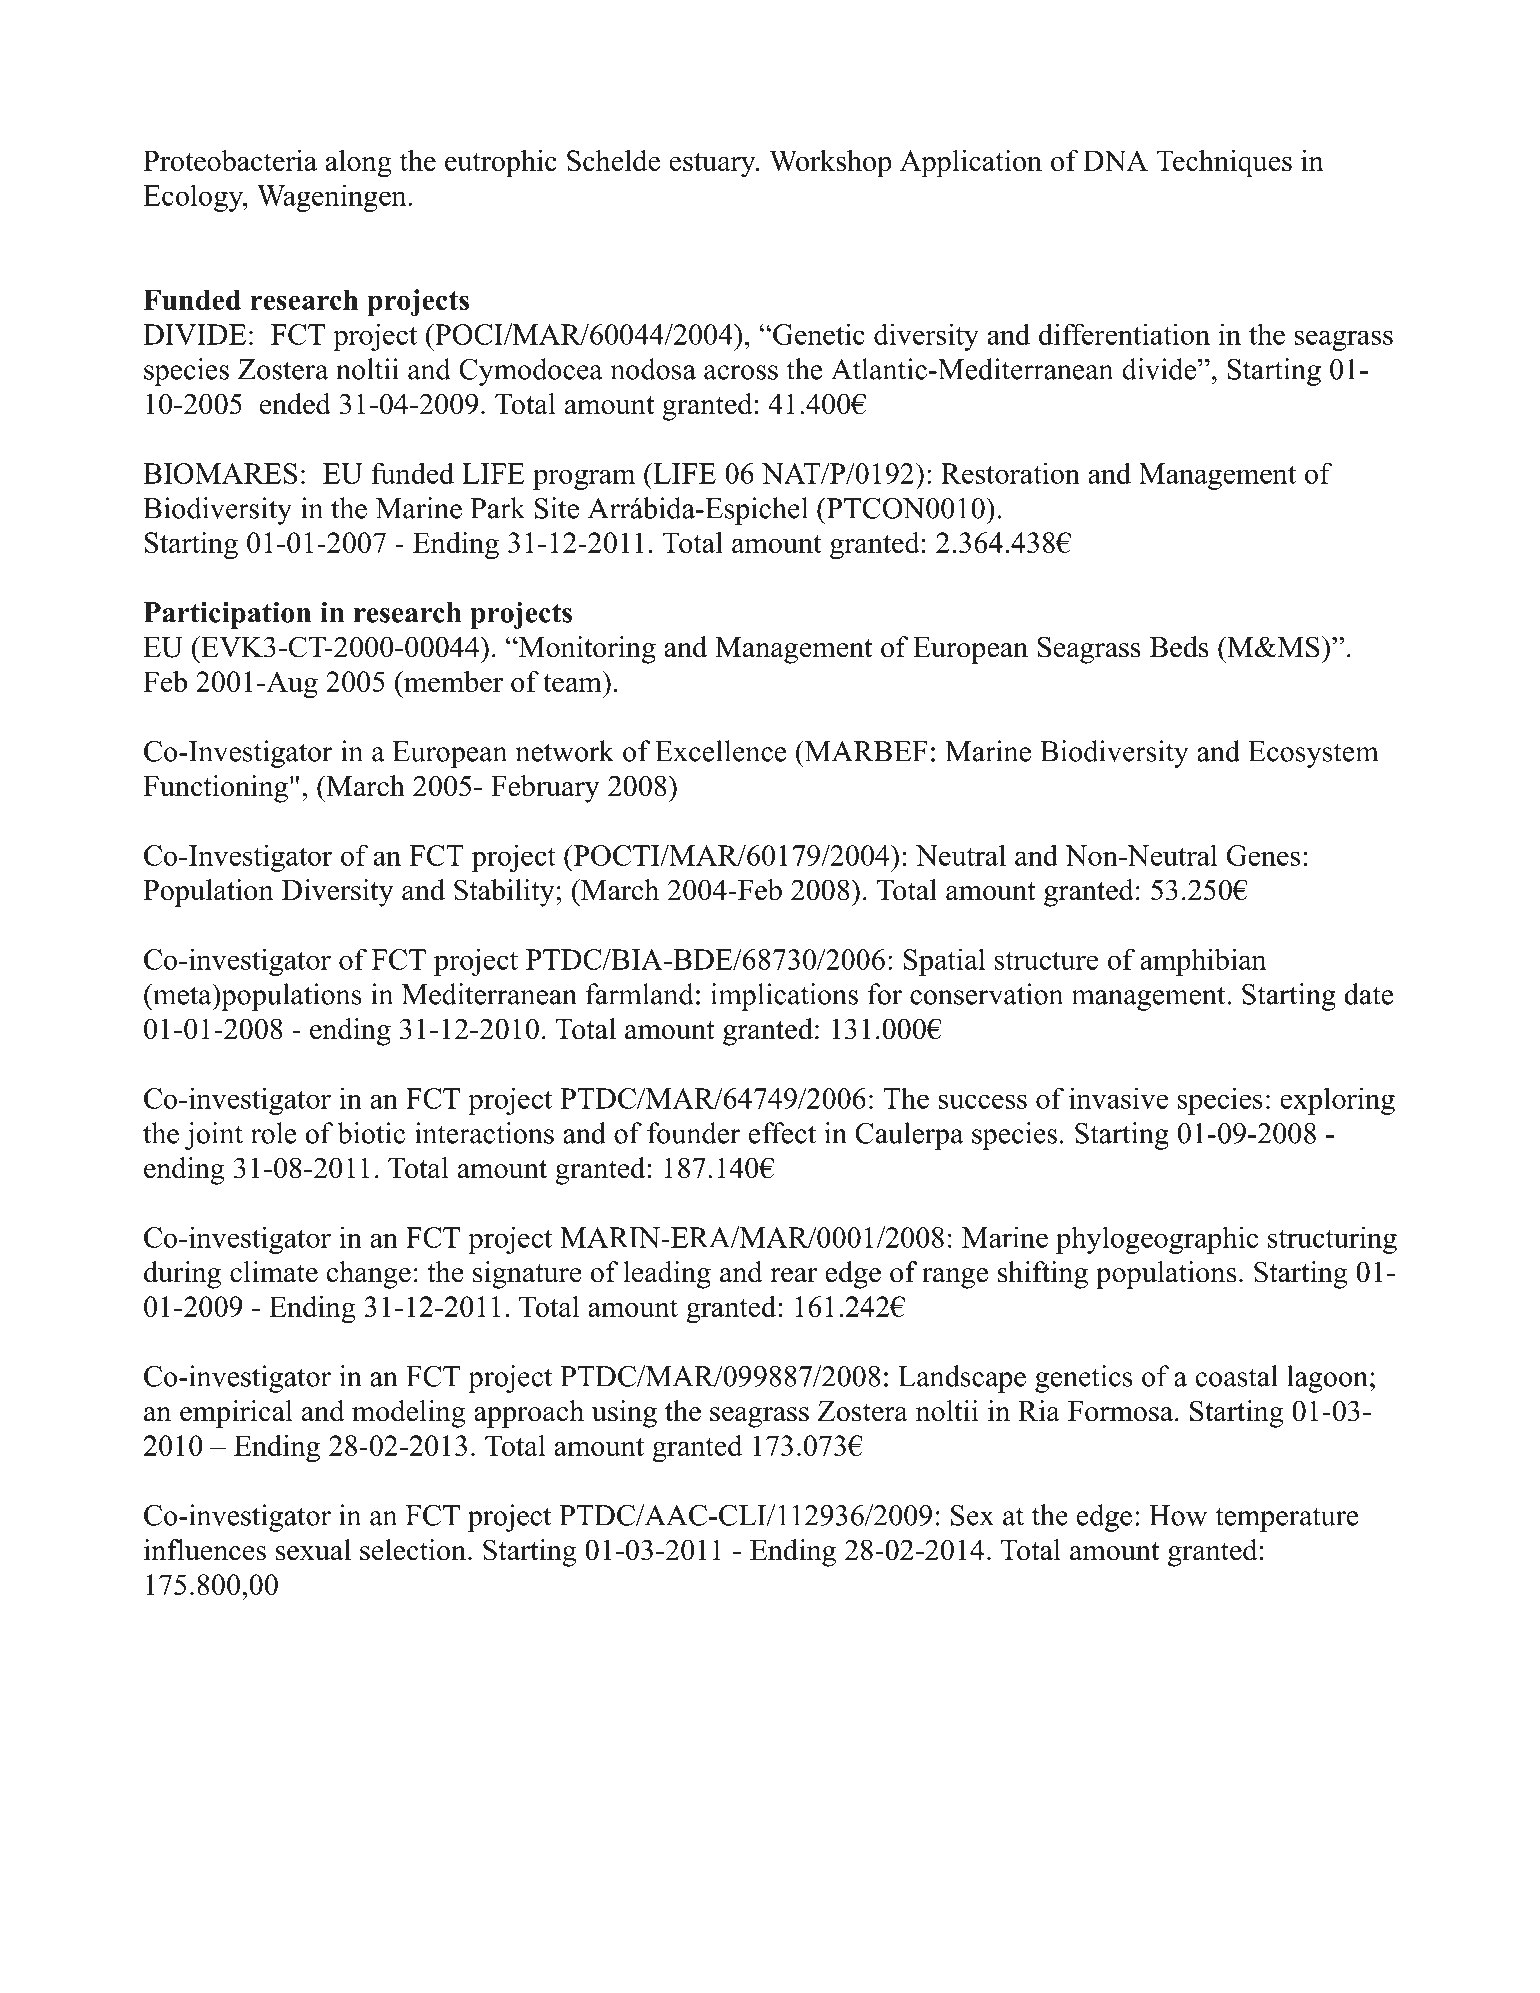 The height and width of the screenshot is (1993, 1540). I want to click on Workshop, so click(830, 164).
